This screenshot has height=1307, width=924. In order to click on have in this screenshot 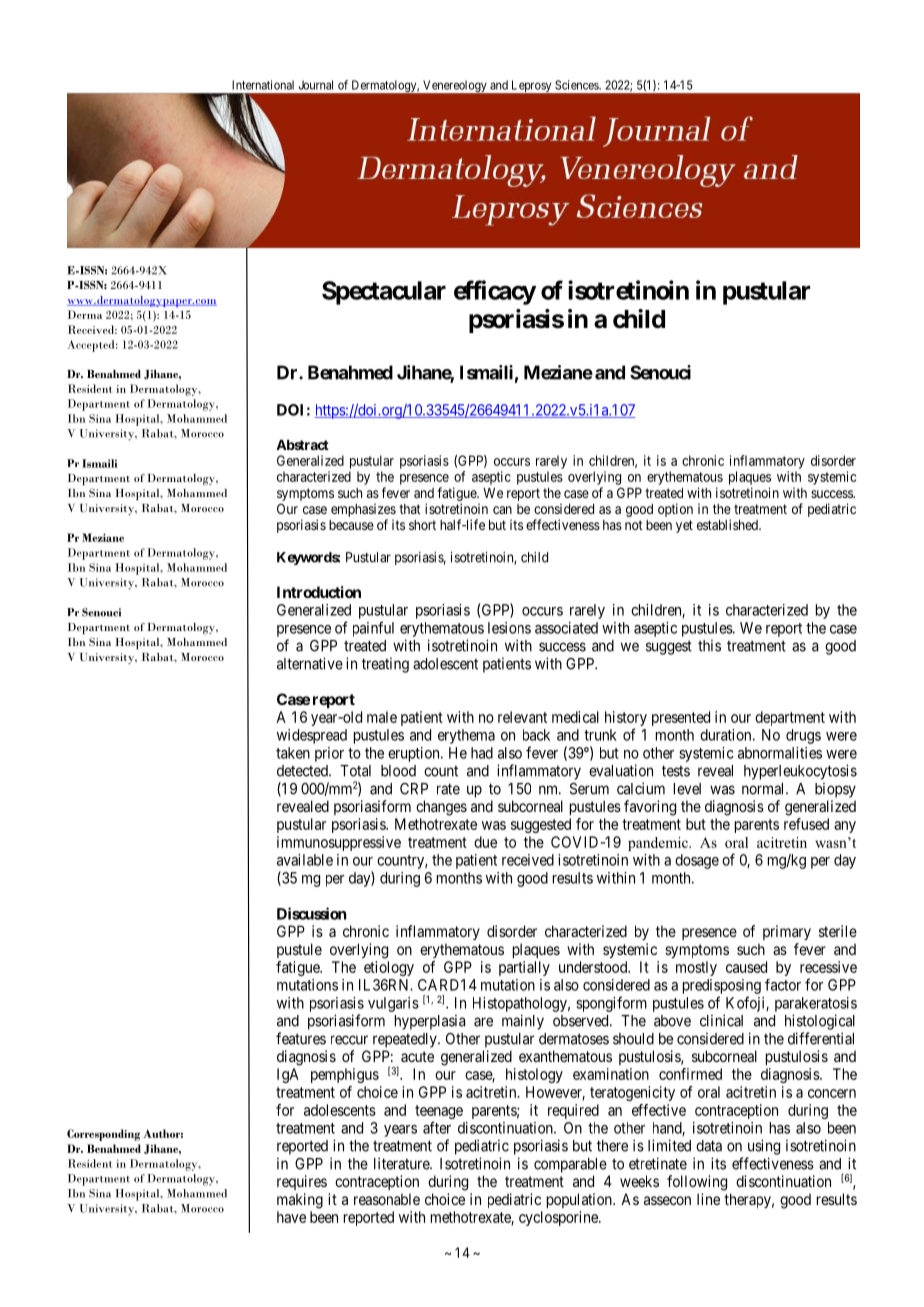, I will do `click(291, 1217)`.
